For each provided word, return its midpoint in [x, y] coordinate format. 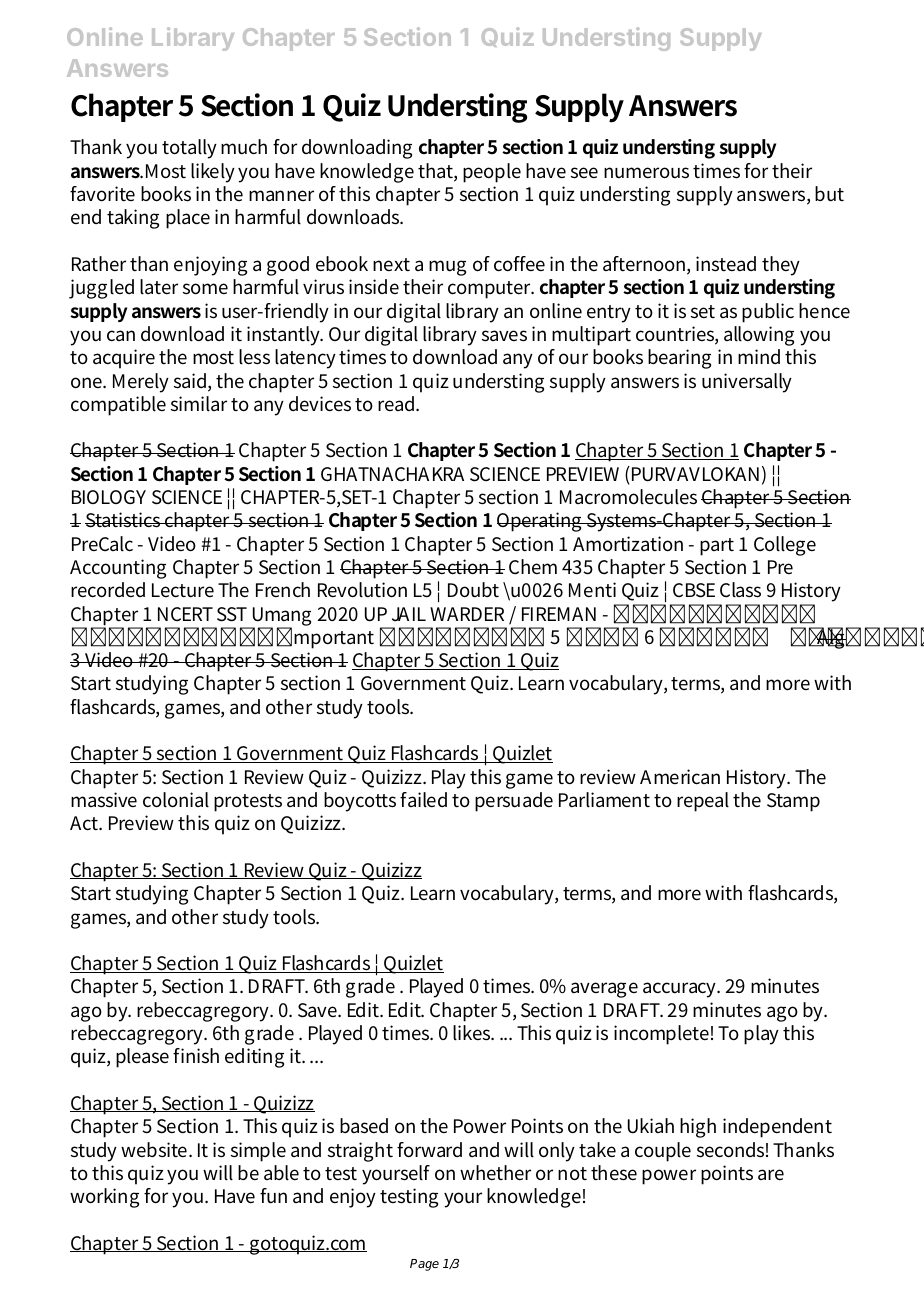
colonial [176, 800]
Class [740, 590]
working [104, 1198]
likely [213, 173]
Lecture [183, 590]
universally [747, 383]
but [829, 194]
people [492, 173]
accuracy [681, 990]
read [398, 403]
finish [196, 1056]
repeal [703, 802]
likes [473, 1033]
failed [423, 800]
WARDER [467, 614]
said [191, 382]
